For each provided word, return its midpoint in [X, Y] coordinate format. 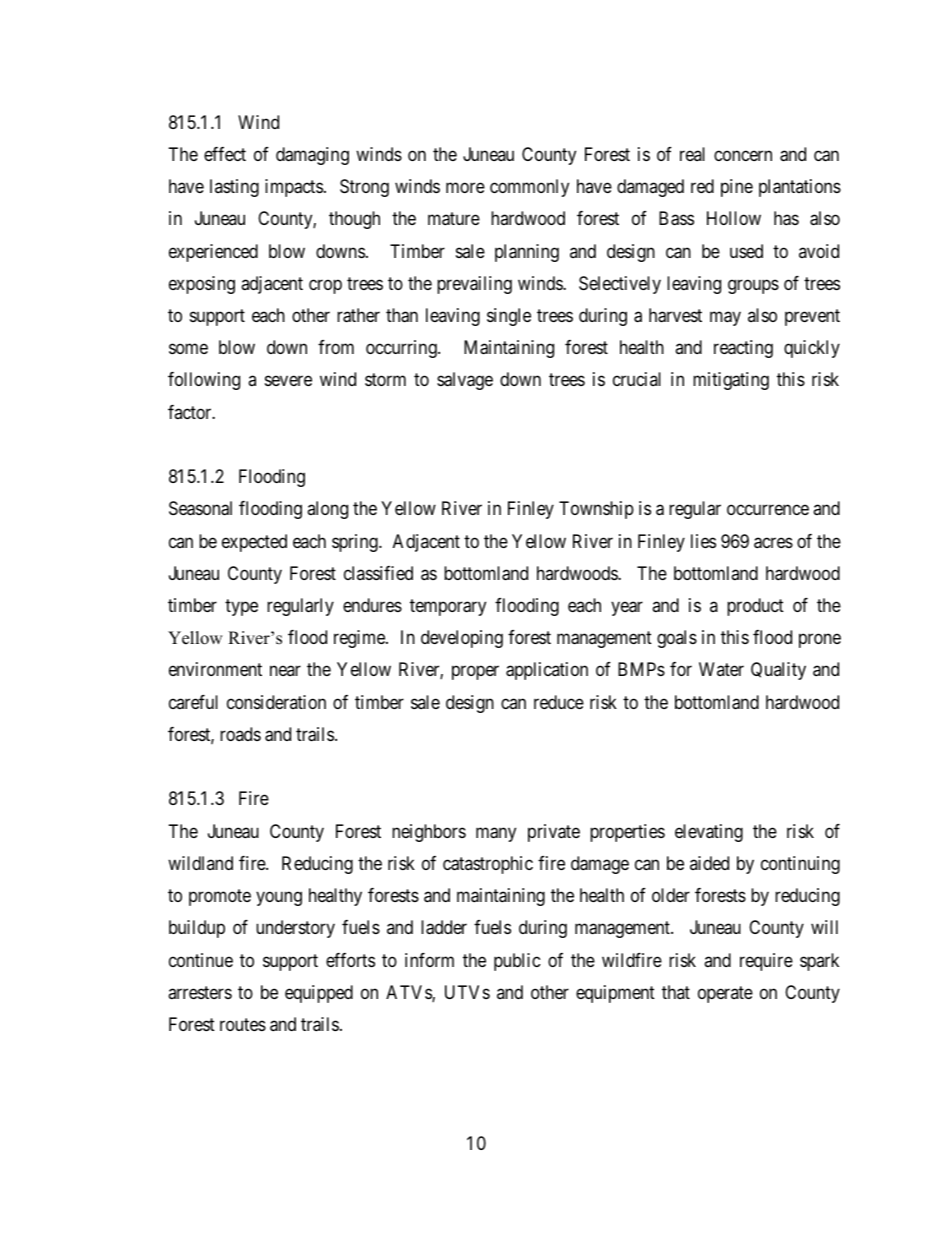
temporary [448, 607]
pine [737, 188]
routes [243, 1024]
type [241, 607]
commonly [529, 188]
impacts [294, 188]
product [755, 607]
